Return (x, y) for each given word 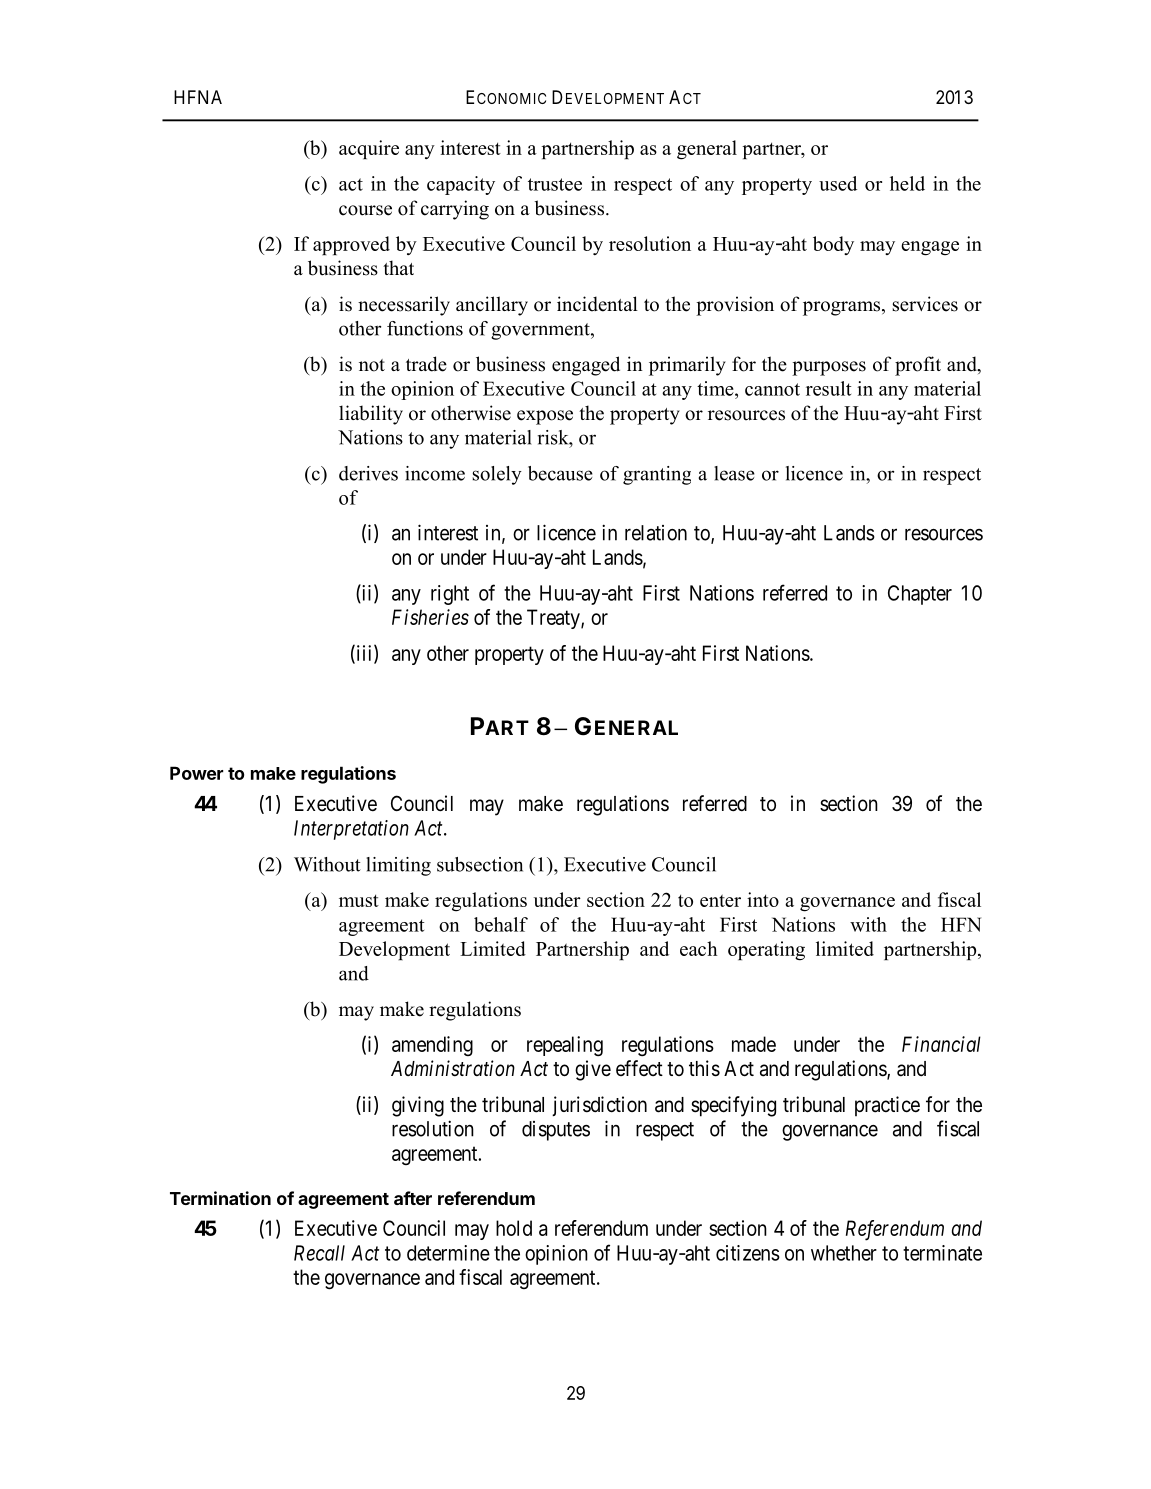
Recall (319, 1253)
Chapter (920, 595)
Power (196, 773)
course (365, 210)
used (838, 183)
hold (514, 1228)
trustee (555, 184)
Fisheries (430, 617)
